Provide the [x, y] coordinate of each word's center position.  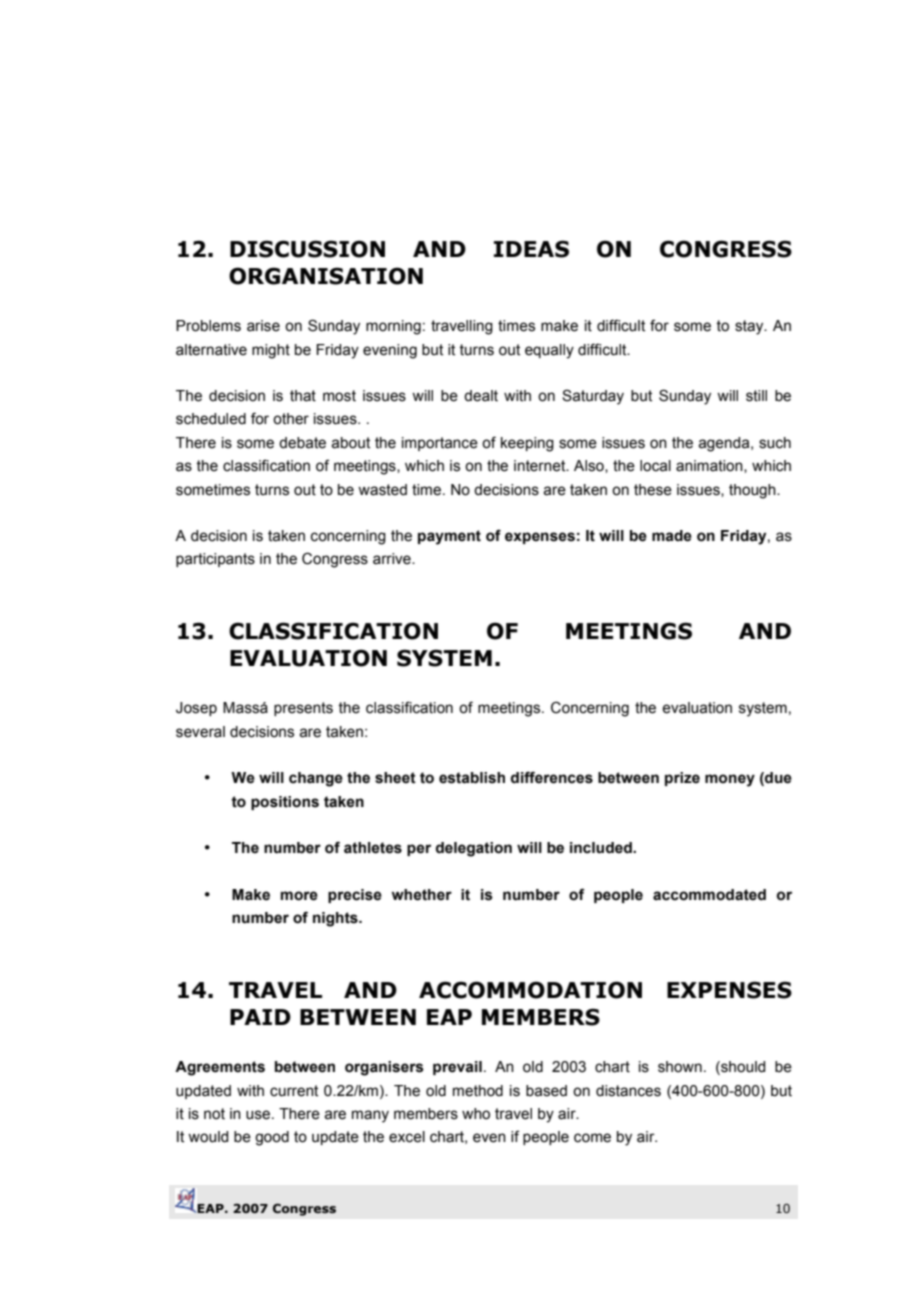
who [476, 1114]
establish [472, 778]
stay [750, 327]
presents [303, 709]
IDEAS [531, 249]
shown [680, 1067]
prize [682, 779]
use [259, 1115]
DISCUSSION [307, 249]
